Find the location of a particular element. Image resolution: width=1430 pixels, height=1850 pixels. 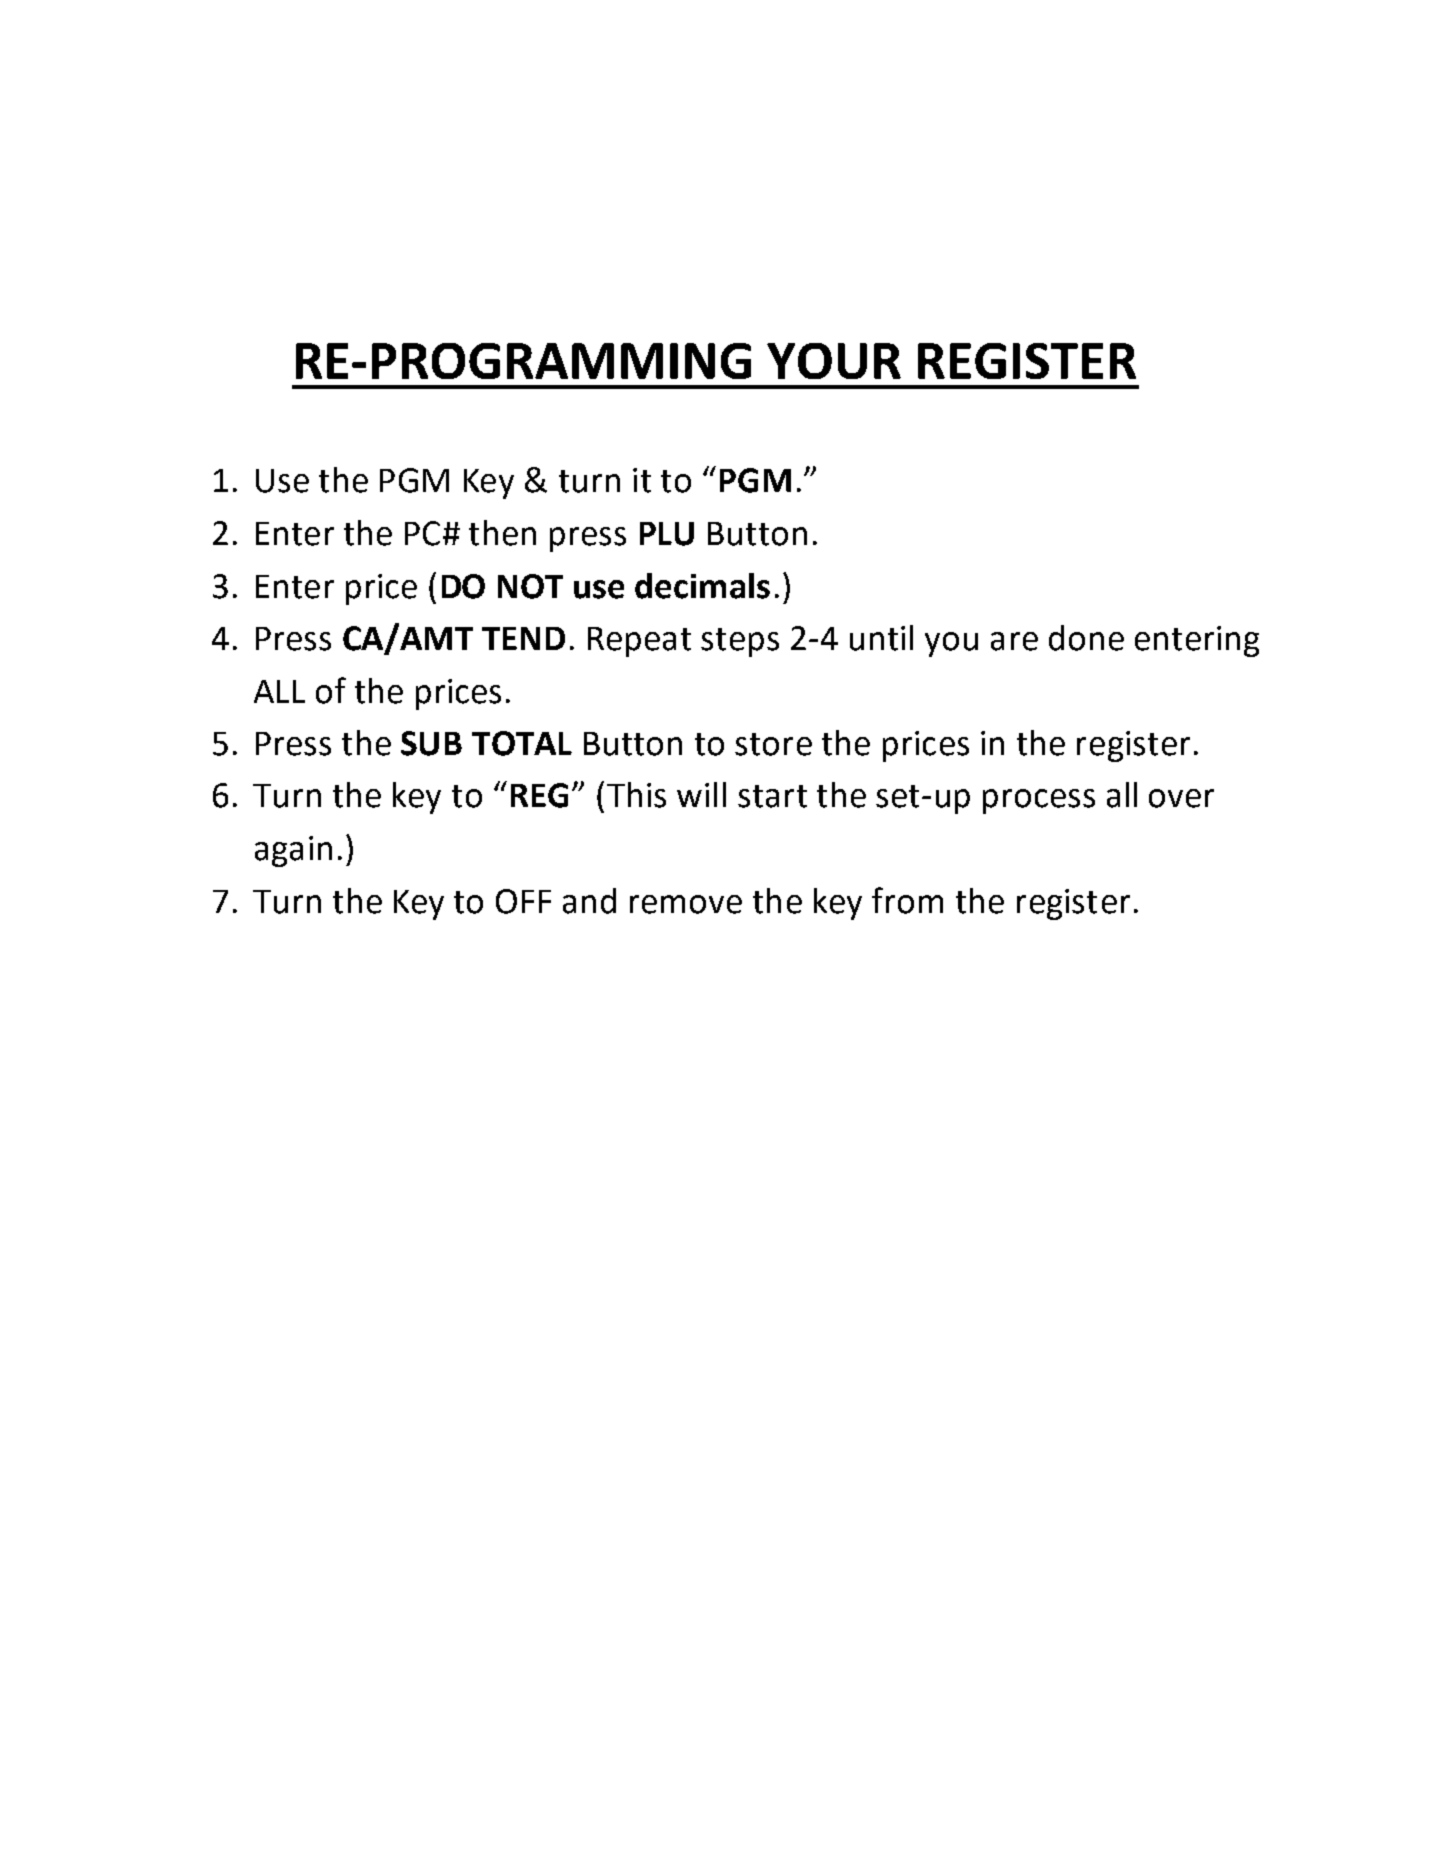

decimals is located at coordinates (702, 586).
